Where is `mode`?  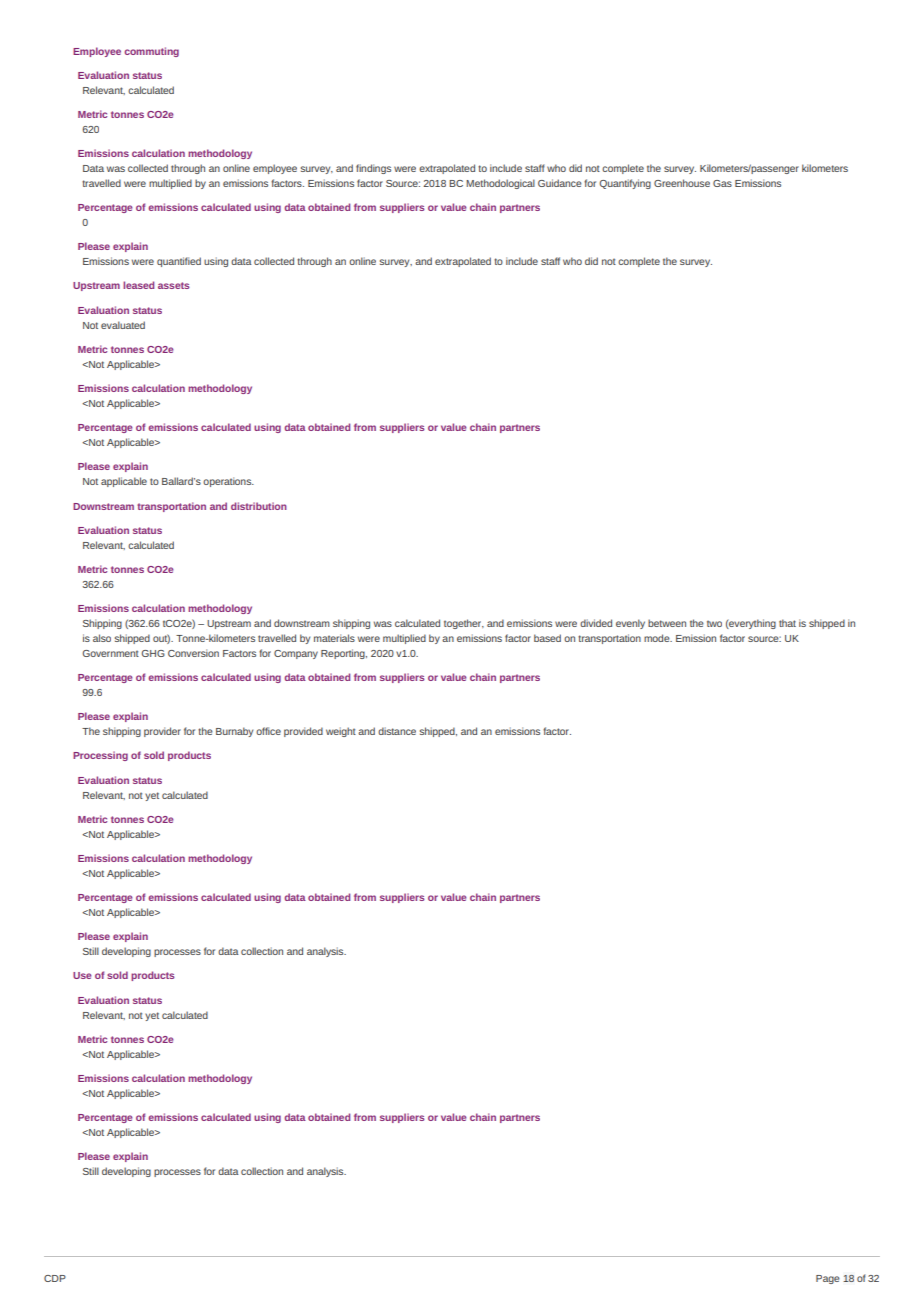 mode is located at coordinates (658, 638).
